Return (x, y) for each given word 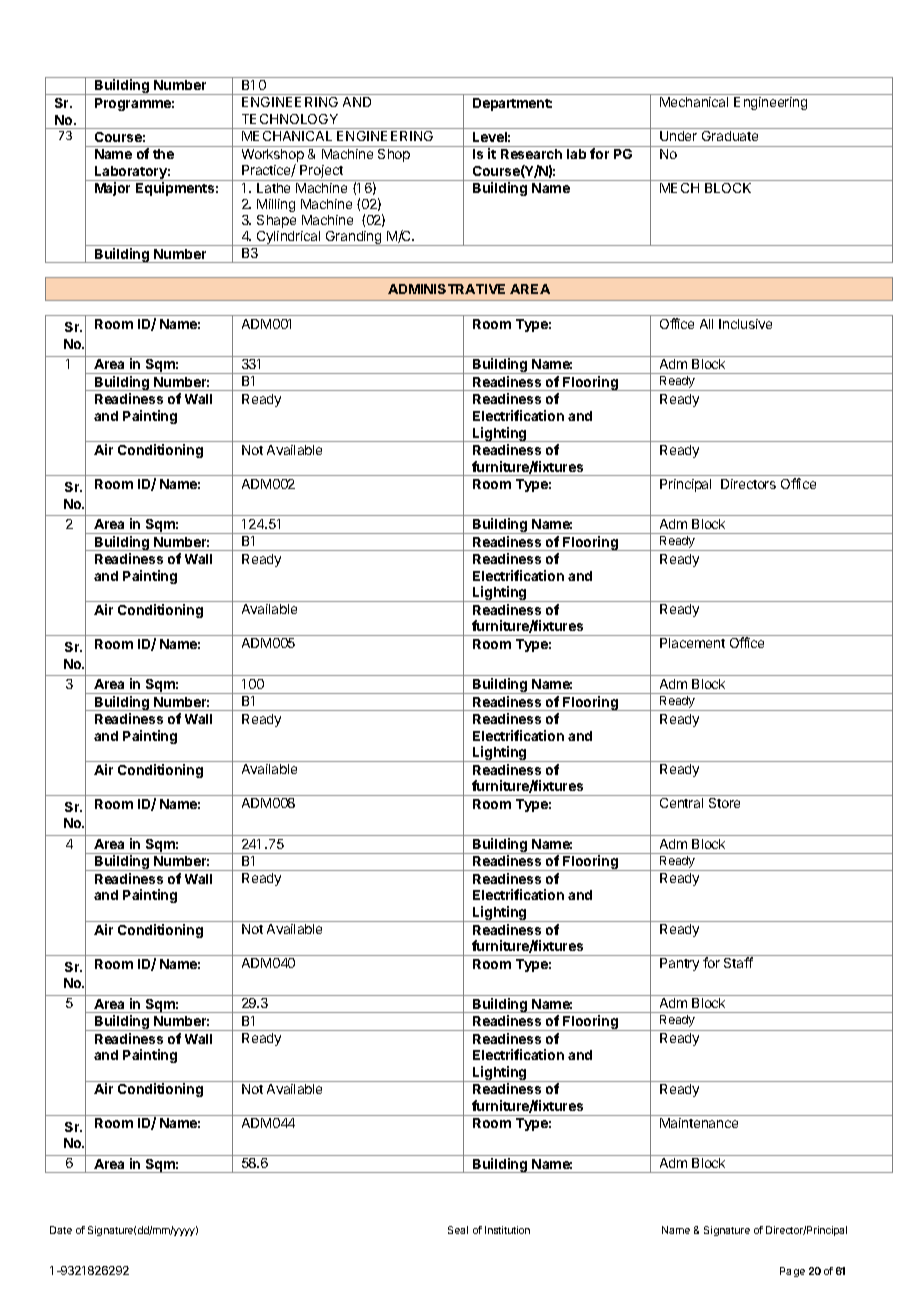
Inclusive (745, 324)
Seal (458, 1230)
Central (681, 803)
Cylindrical (289, 238)
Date (61, 1230)
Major (112, 189)
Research (531, 154)
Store (724, 803)
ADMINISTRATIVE (446, 289)
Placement (692, 643)
